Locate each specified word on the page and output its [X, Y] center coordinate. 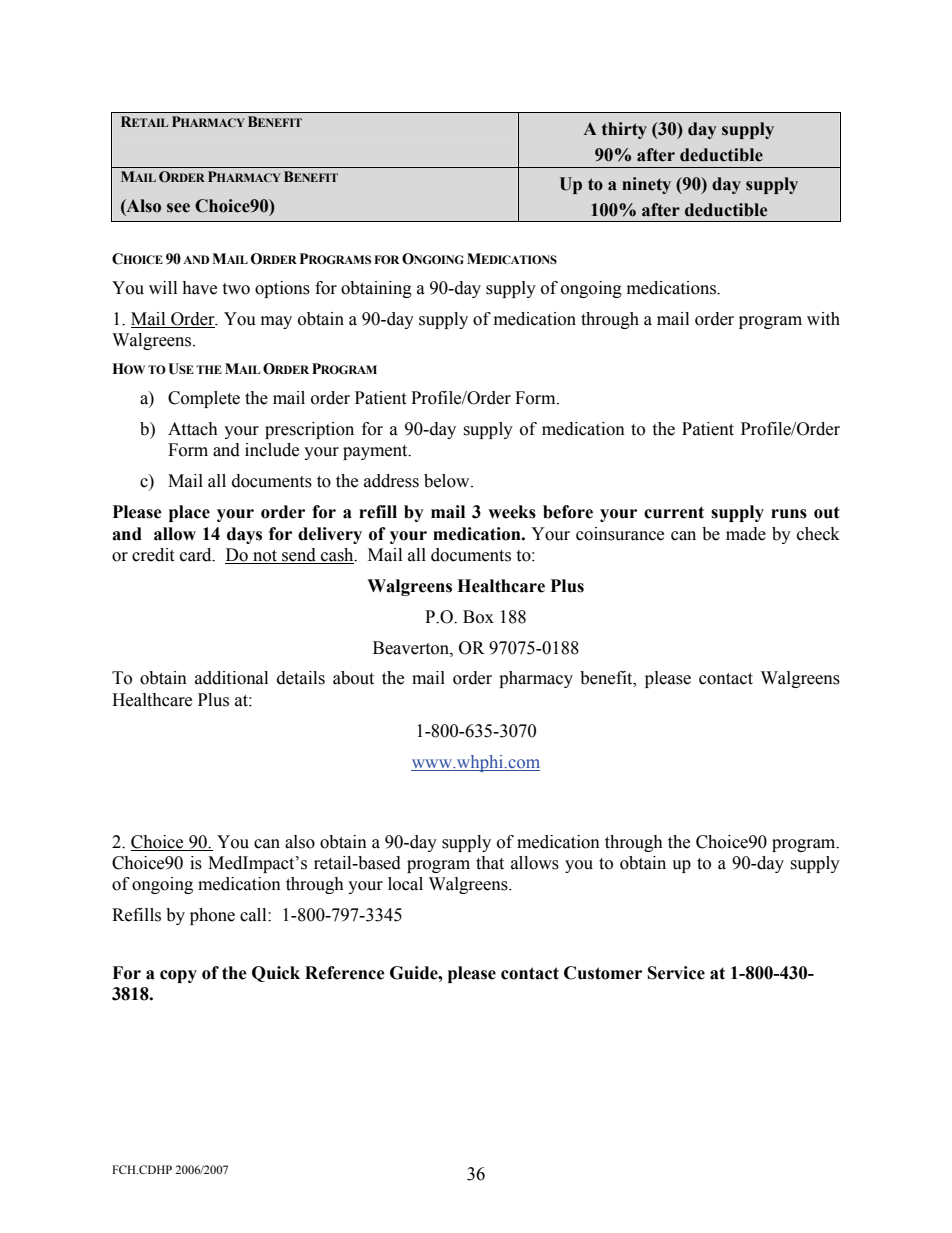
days [244, 535]
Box [478, 617]
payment [376, 452]
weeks [512, 512]
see [178, 208]
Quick [276, 974]
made [746, 534]
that [490, 863]
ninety [646, 185]
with [823, 319]
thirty [624, 130]
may [276, 322]
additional [231, 678]
